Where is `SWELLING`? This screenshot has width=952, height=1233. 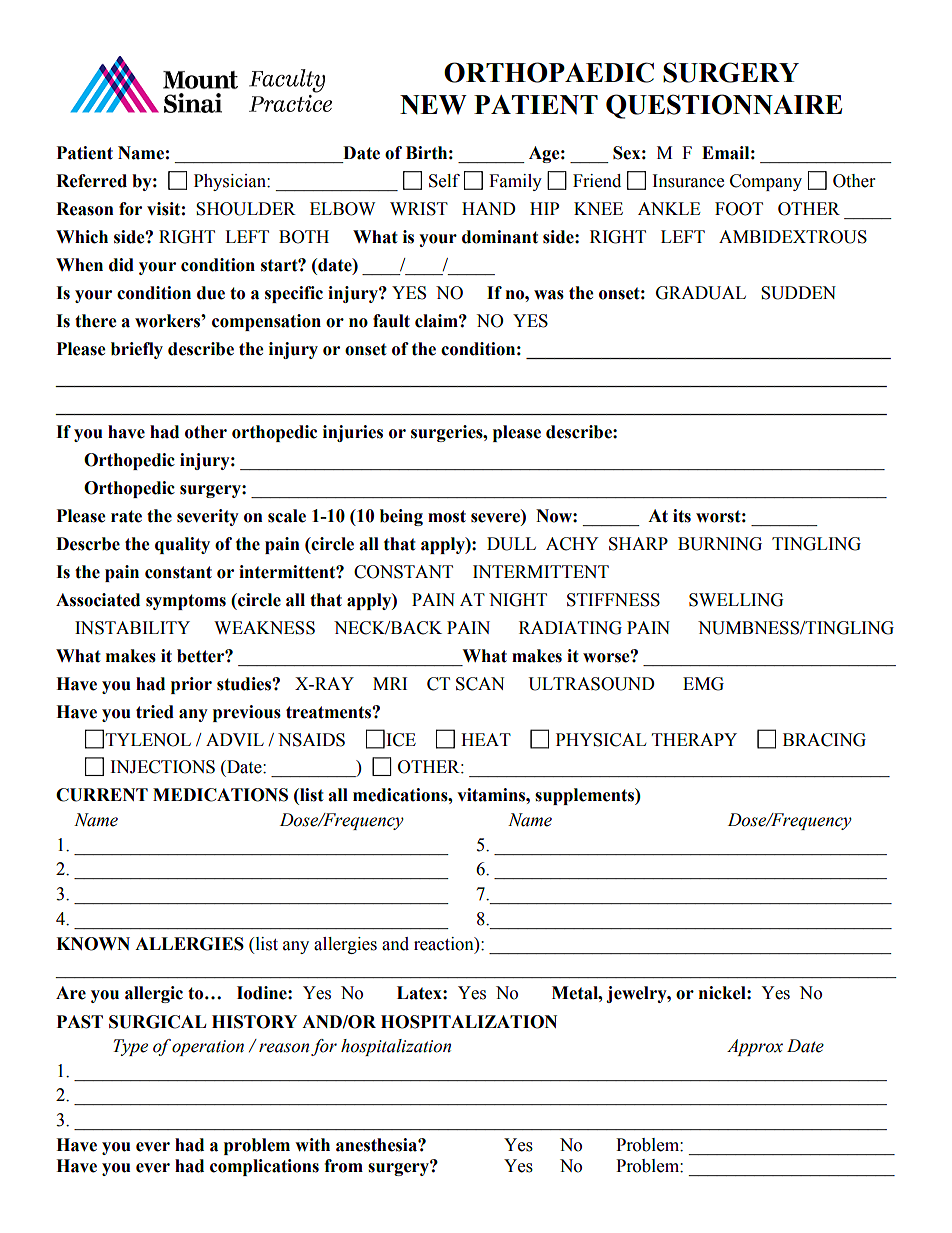 SWELLING is located at coordinates (736, 600).
